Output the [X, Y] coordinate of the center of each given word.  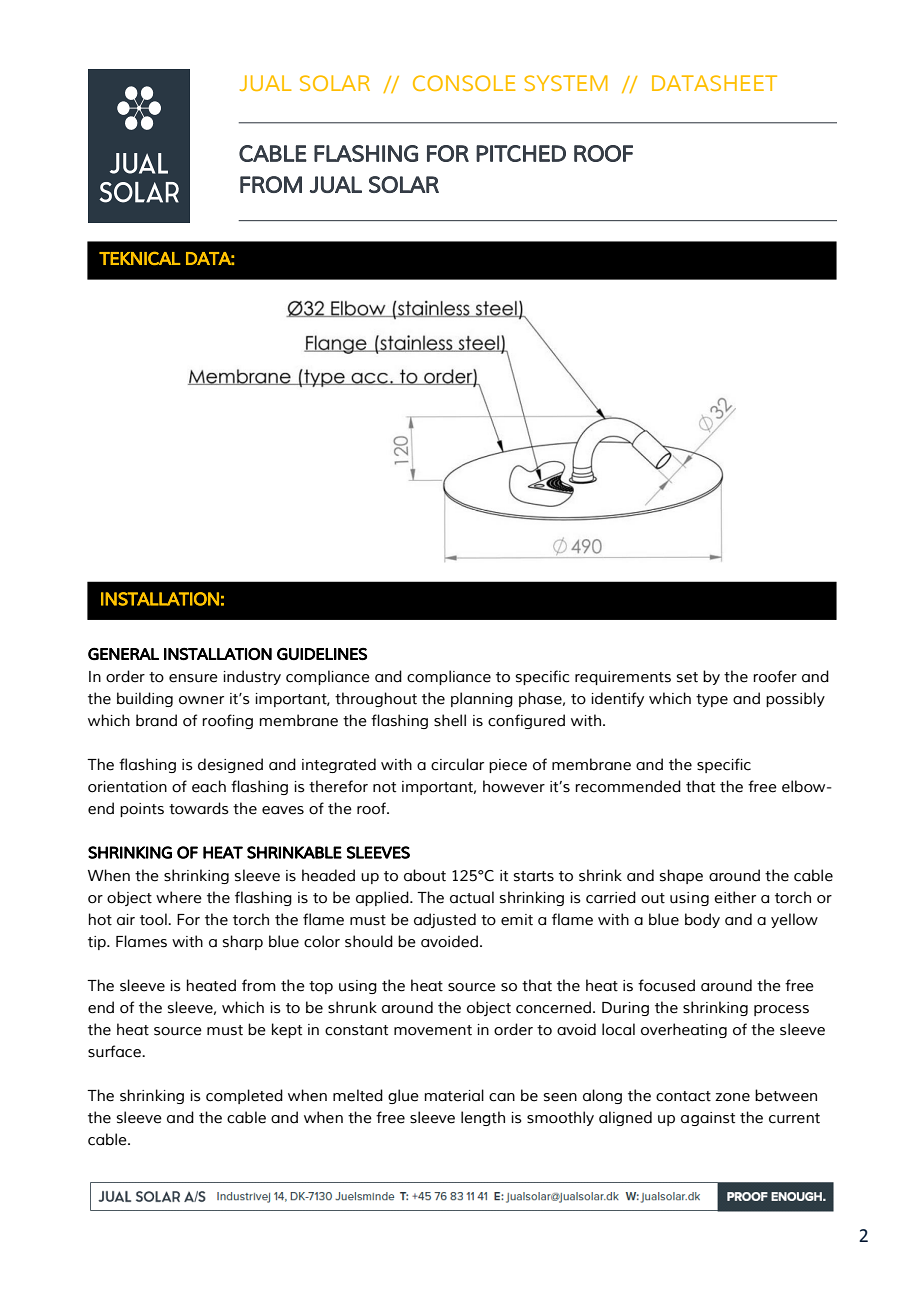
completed [244, 1096]
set [687, 677]
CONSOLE [464, 83]
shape [681, 876]
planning [482, 699]
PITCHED [521, 153]
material [454, 1095]
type [712, 700]
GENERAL [123, 654]
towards [199, 808]
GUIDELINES [322, 654]
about [425, 875]
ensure [193, 678]
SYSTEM [566, 83]
